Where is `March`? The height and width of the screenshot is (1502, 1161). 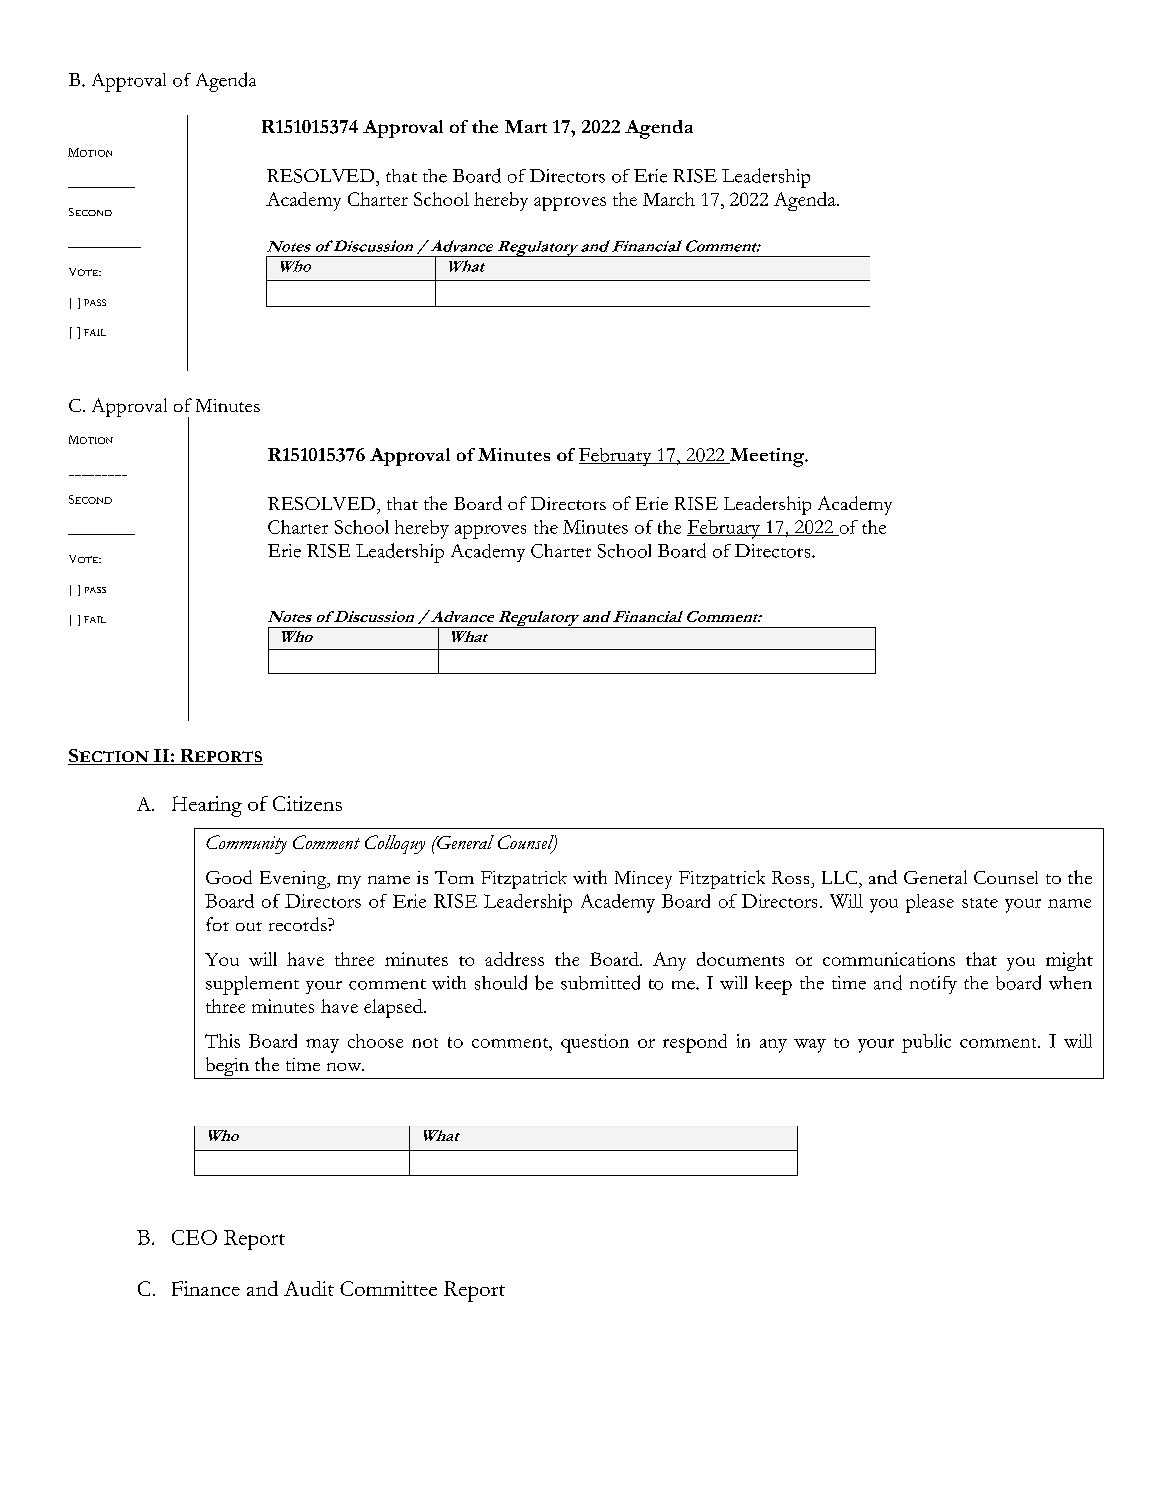 March is located at coordinates (669, 199).
